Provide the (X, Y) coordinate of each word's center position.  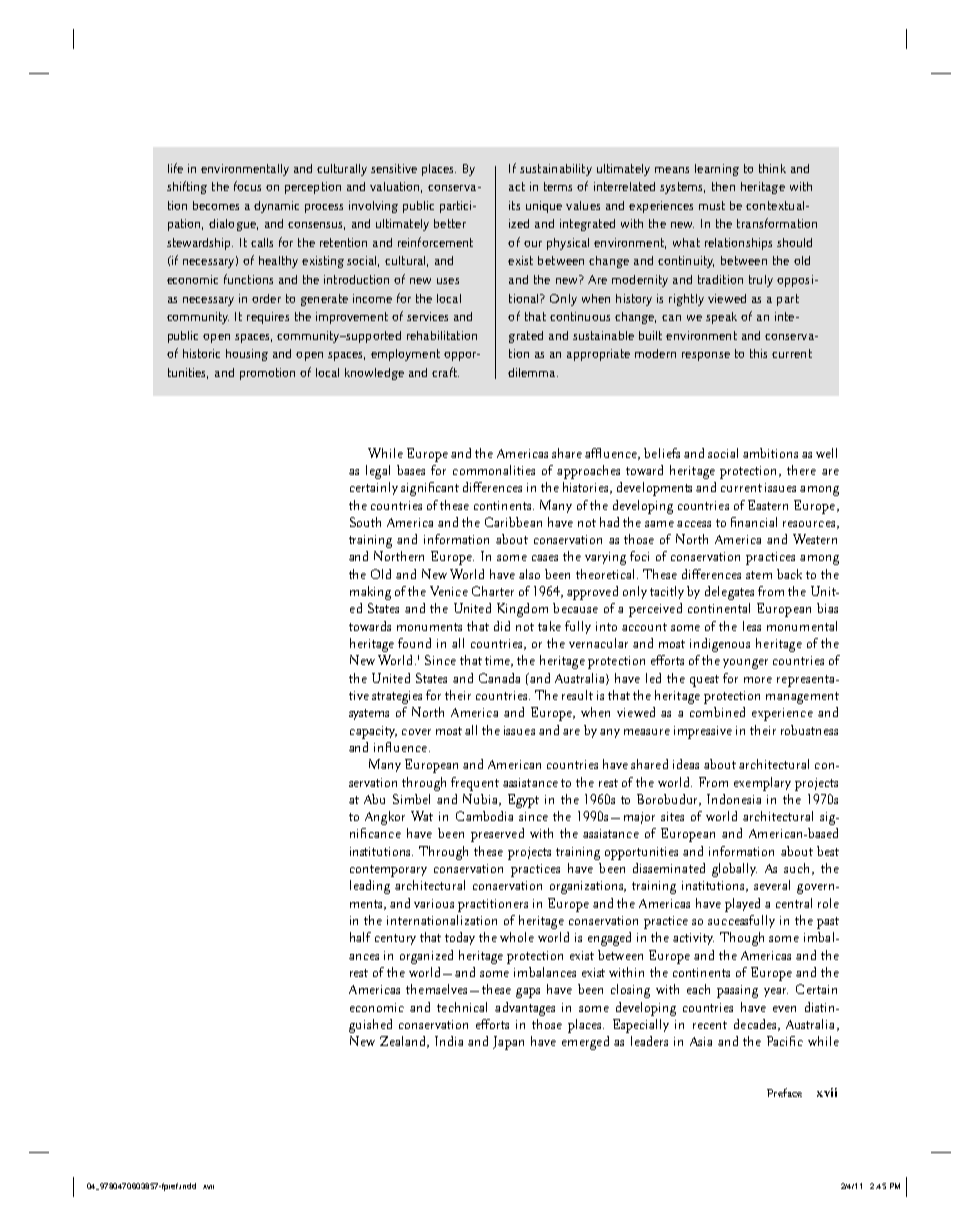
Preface (784, 1092)
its (514, 205)
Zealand (404, 1042)
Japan (508, 1043)
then (723, 186)
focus (247, 186)
